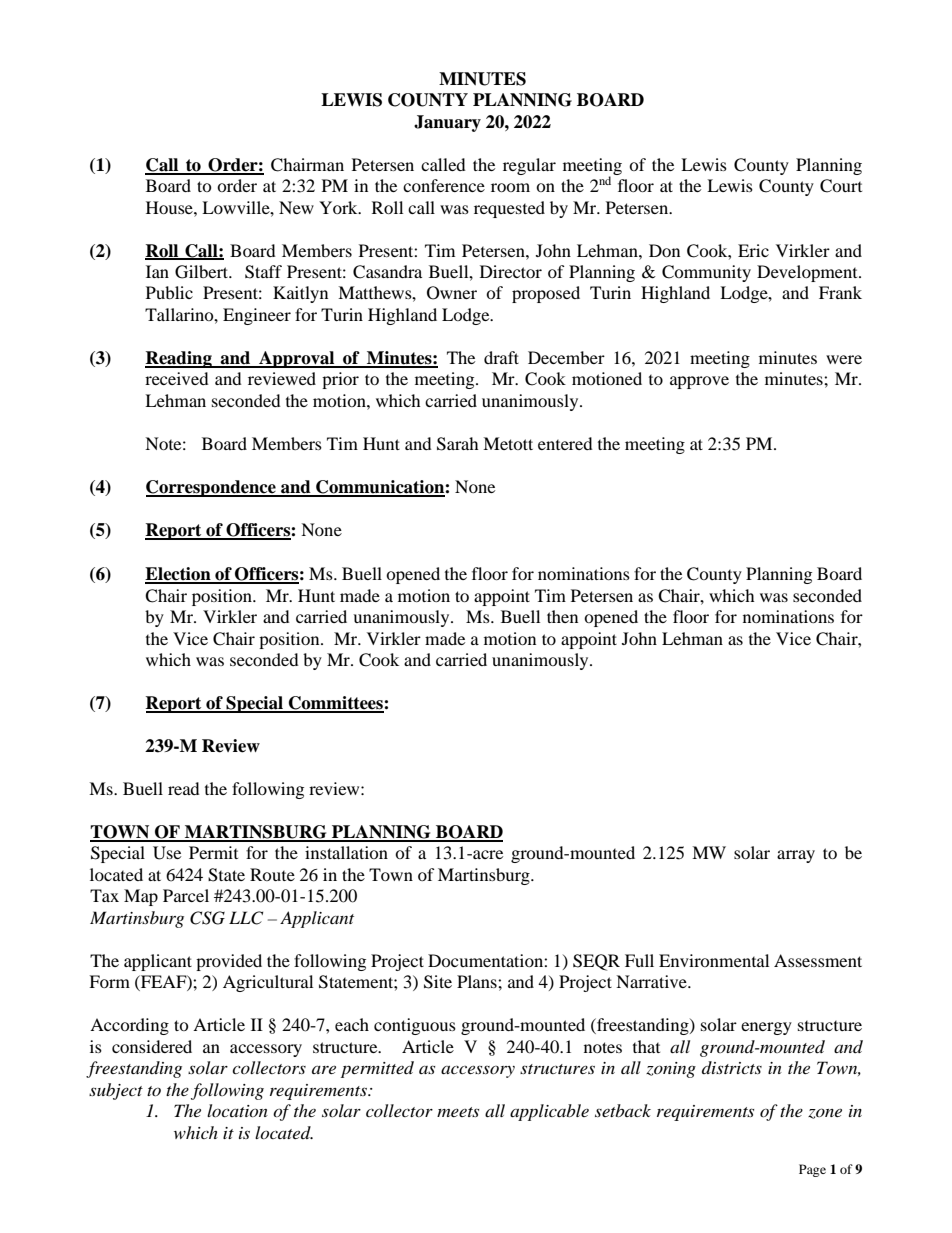  What do you see at coordinates (458, 444) in the page?
I see `Sarah` at bounding box center [458, 444].
